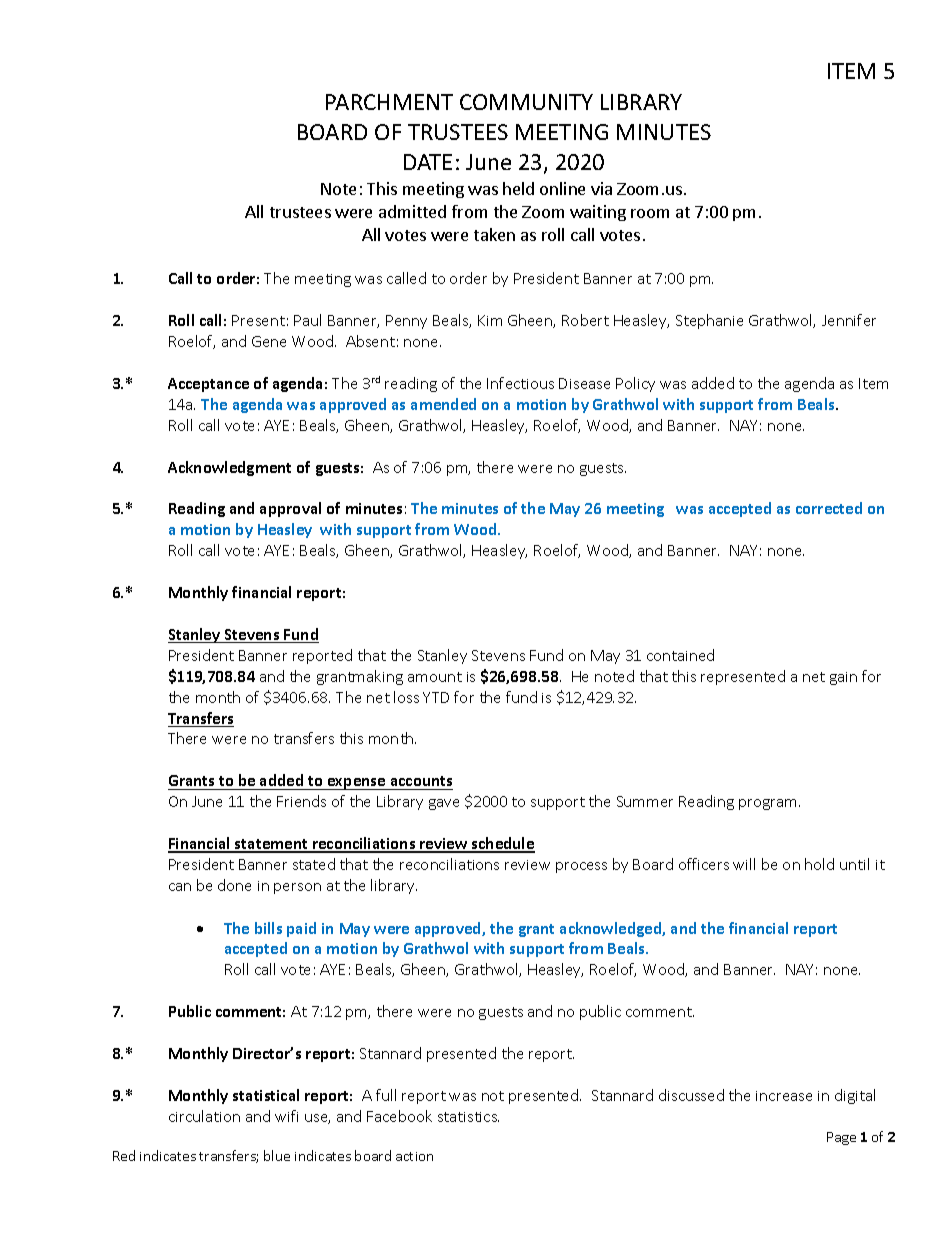 The image size is (952, 1233). I want to click on approval, so click(290, 509).
